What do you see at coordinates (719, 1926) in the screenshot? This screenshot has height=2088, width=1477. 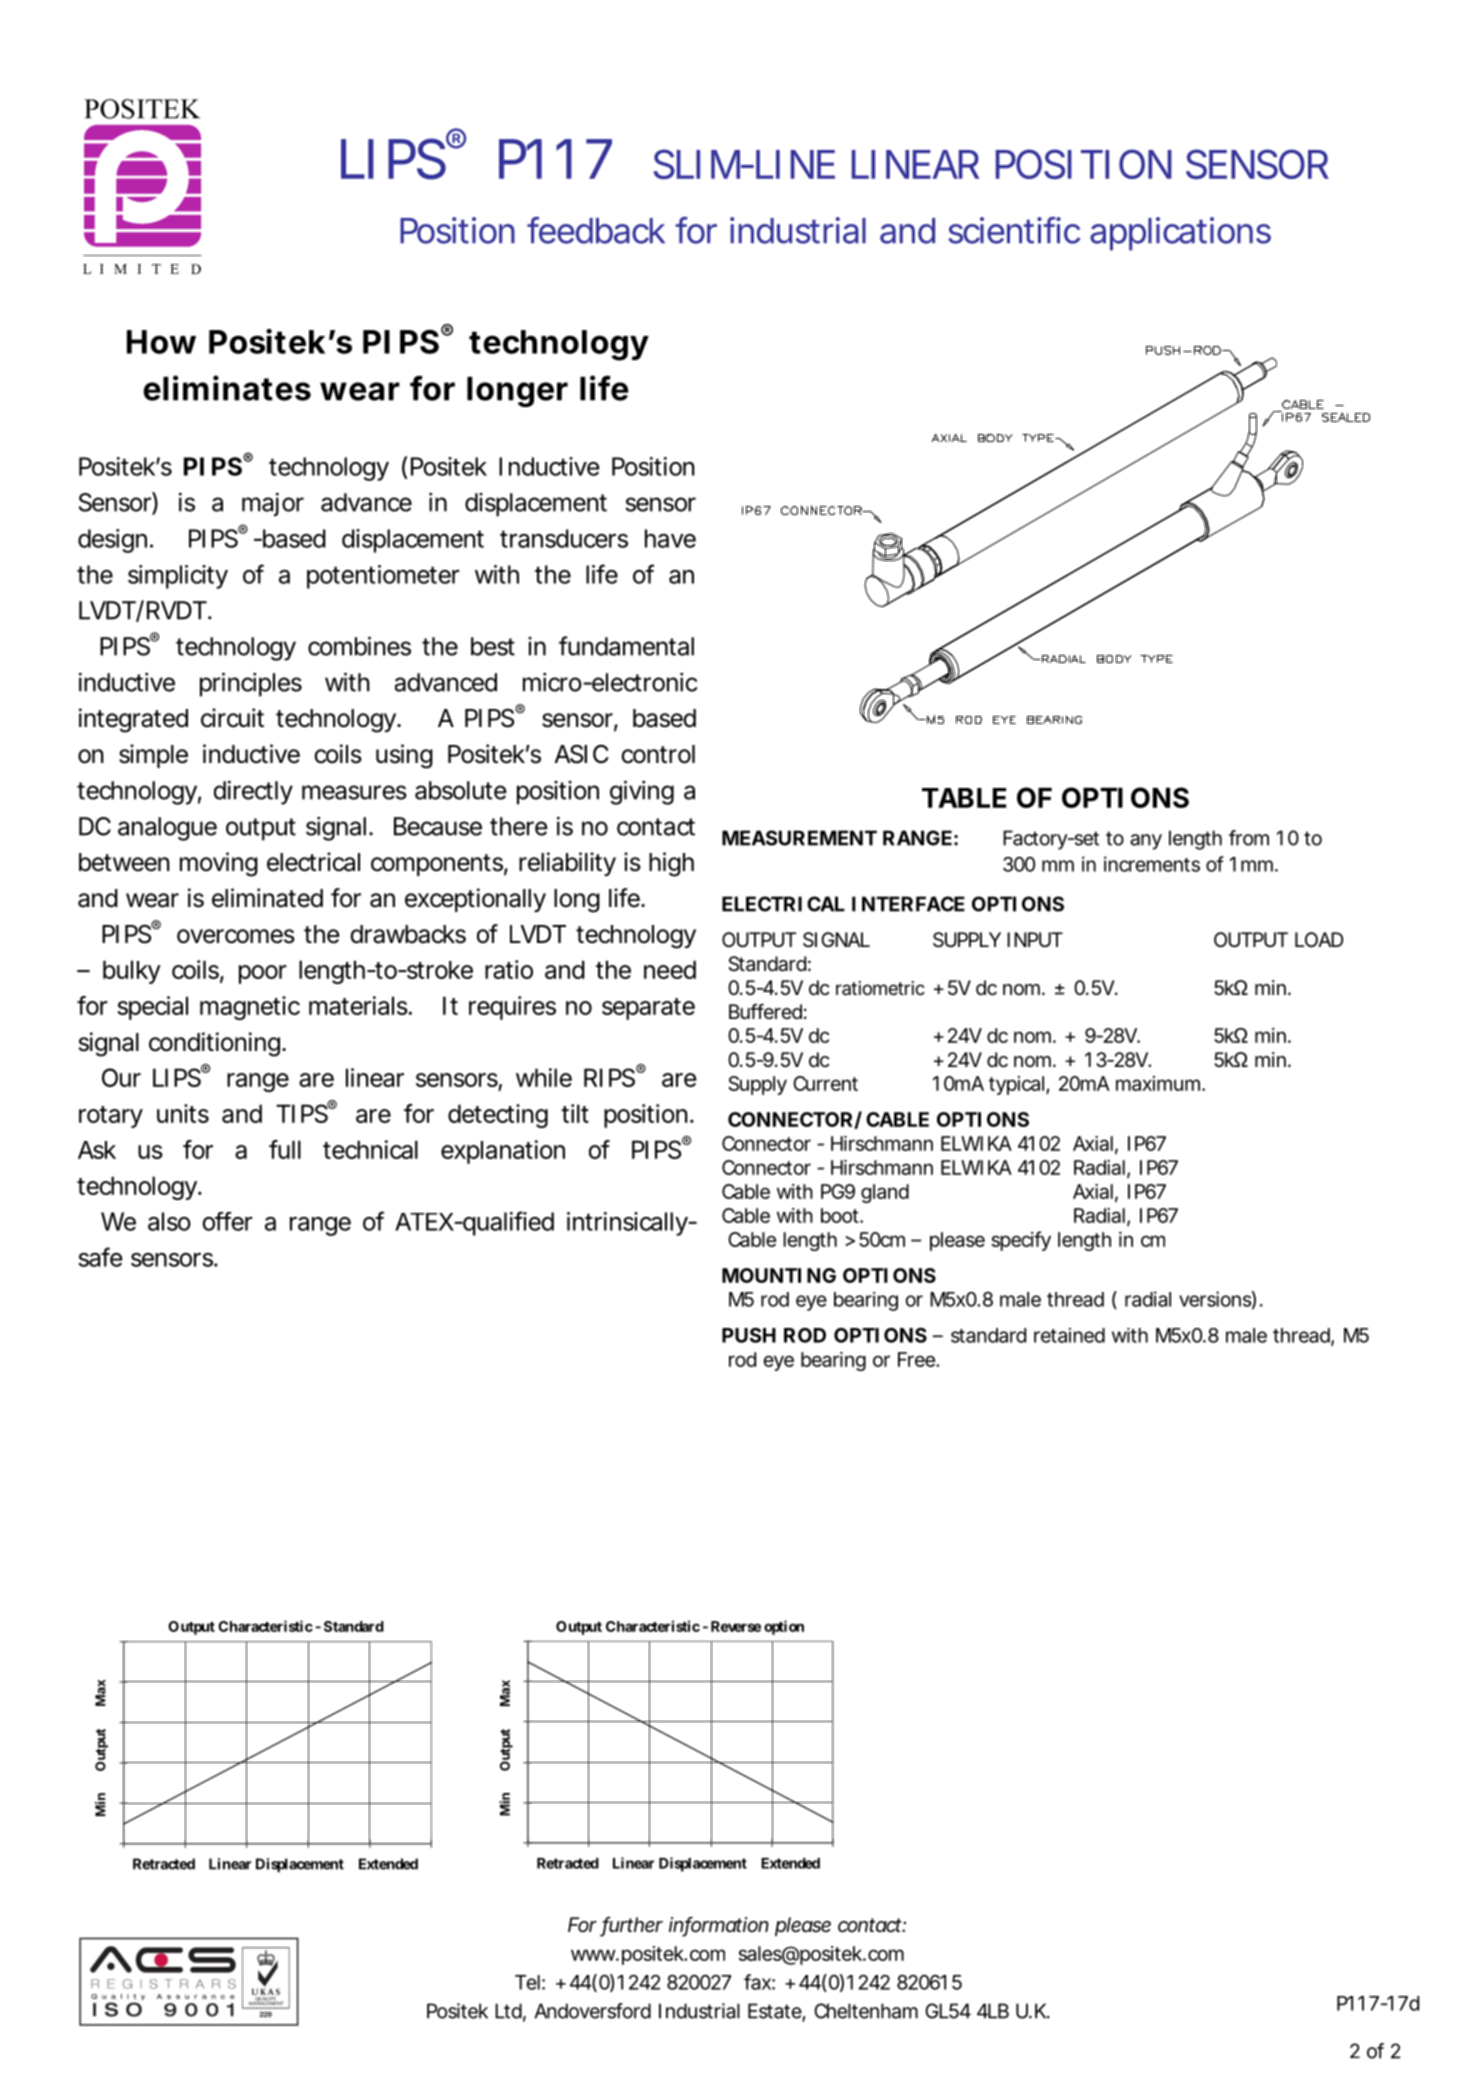 I see `information` at bounding box center [719, 1926].
